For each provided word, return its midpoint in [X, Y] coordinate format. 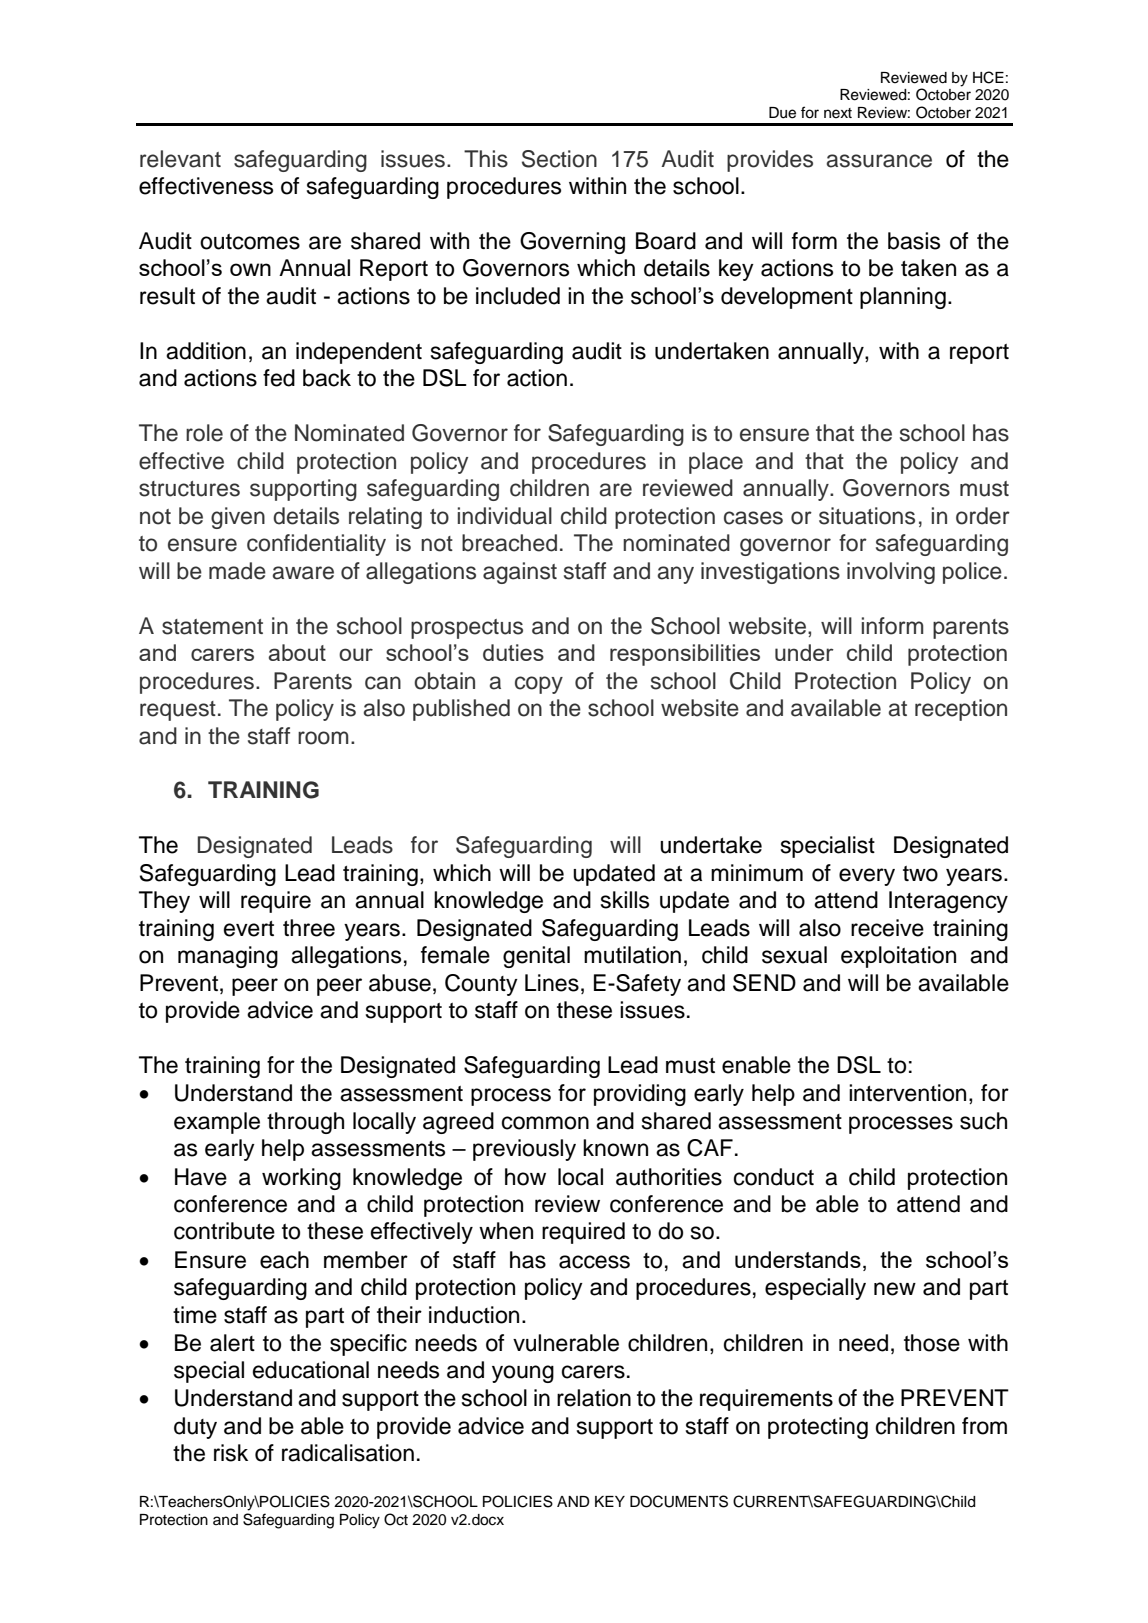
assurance [879, 161]
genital [536, 957]
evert [249, 929]
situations [867, 516]
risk [231, 1453]
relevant [180, 159]
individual [505, 516]
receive [887, 928]
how [525, 1177]
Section [559, 159]
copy [539, 685]
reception [961, 710]
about [297, 652]
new [895, 1289]
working [301, 1179]
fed [279, 378]
